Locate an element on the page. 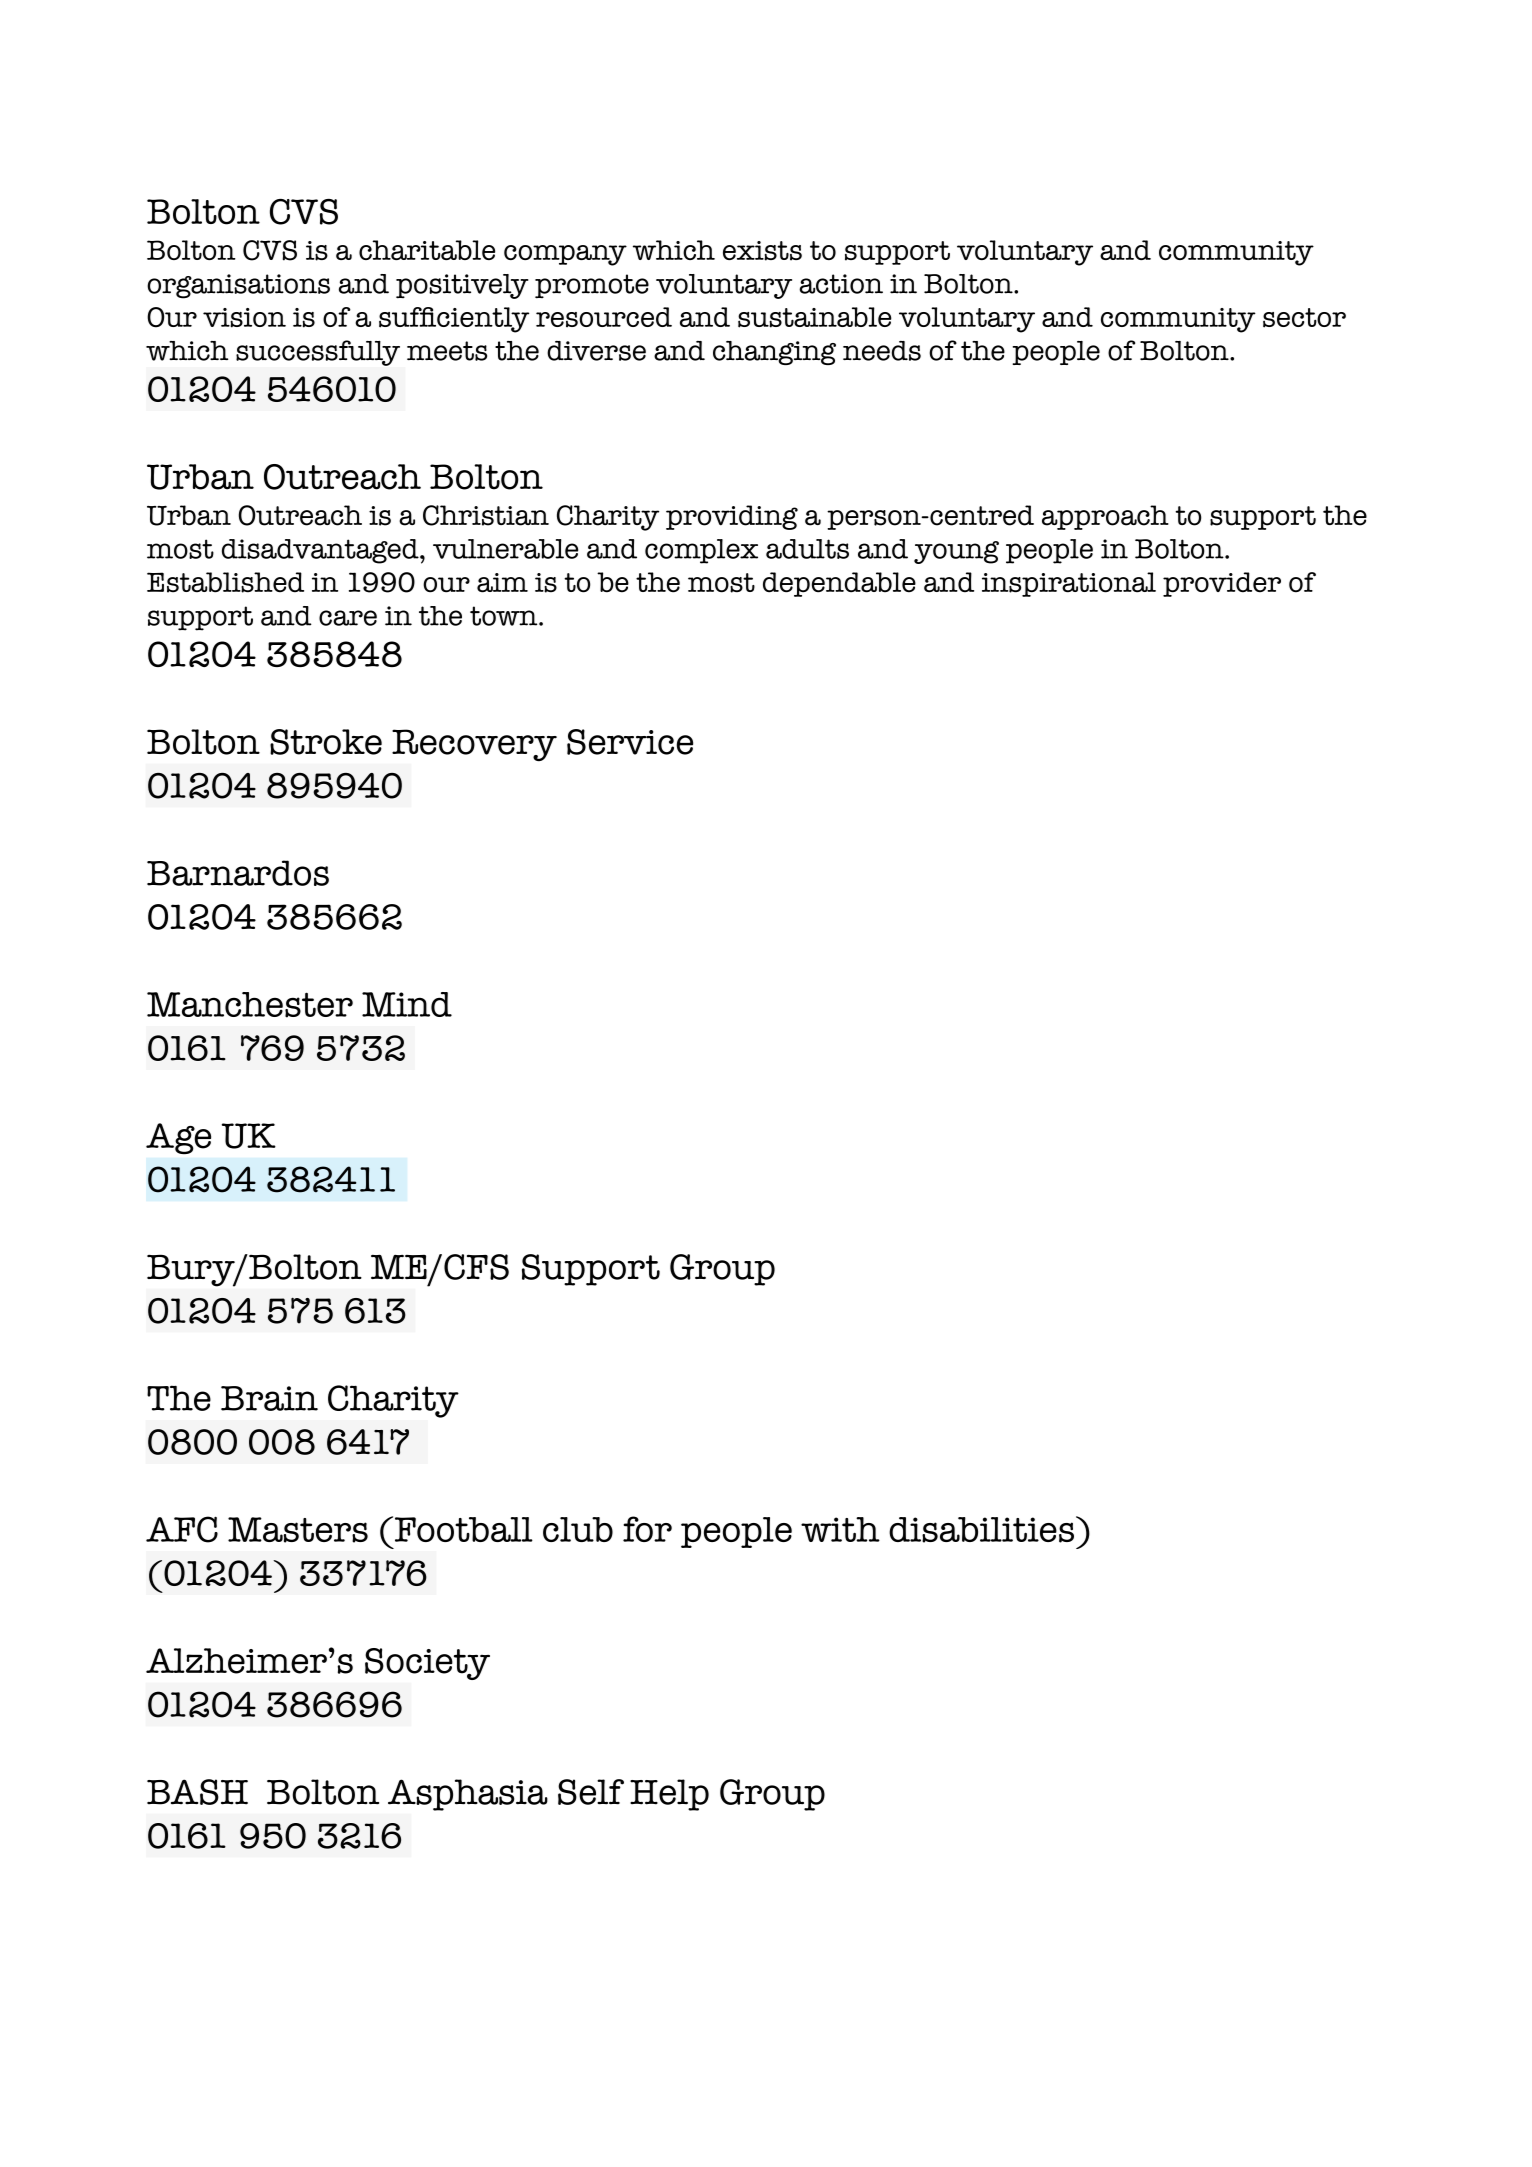 The image size is (1532, 2167). exists is located at coordinates (762, 251).
